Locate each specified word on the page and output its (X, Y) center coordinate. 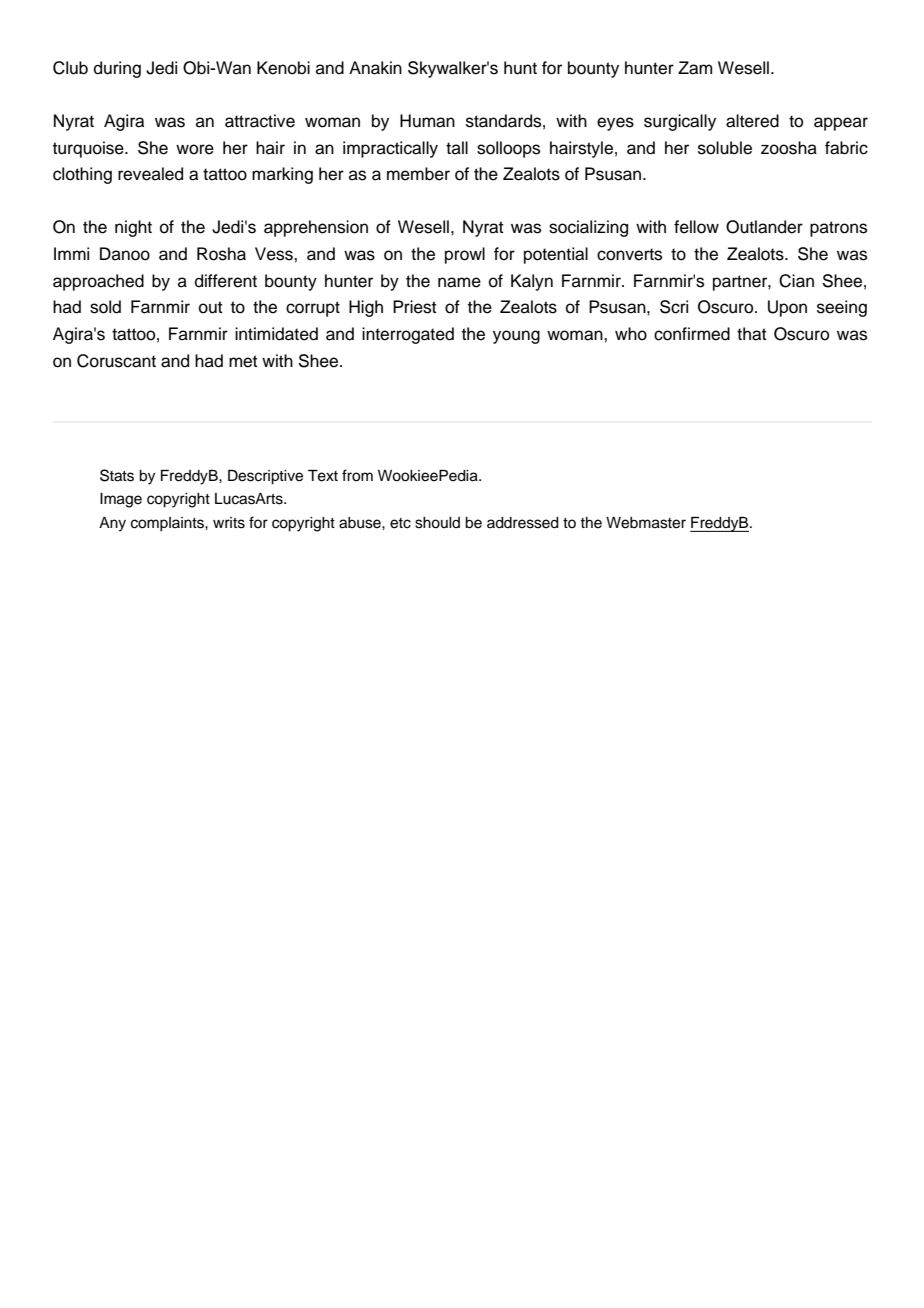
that (752, 334)
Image (121, 500)
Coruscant (116, 361)
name (459, 282)
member (418, 174)
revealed (150, 174)
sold (105, 307)
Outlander (764, 227)
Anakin (375, 68)
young (516, 337)
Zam (695, 68)
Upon (787, 308)
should (437, 523)
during (117, 69)
